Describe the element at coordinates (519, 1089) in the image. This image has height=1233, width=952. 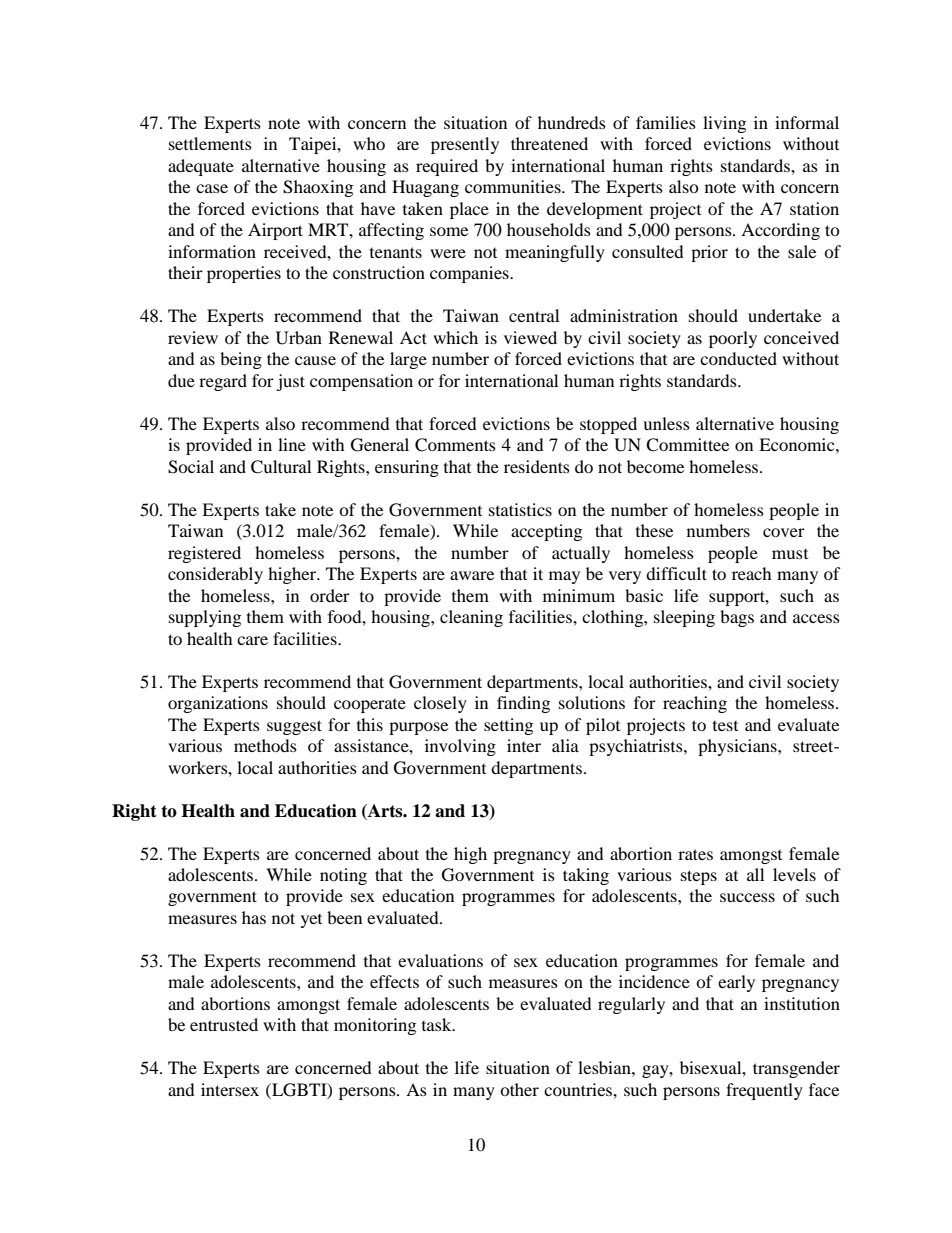
I see `other` at that location.
